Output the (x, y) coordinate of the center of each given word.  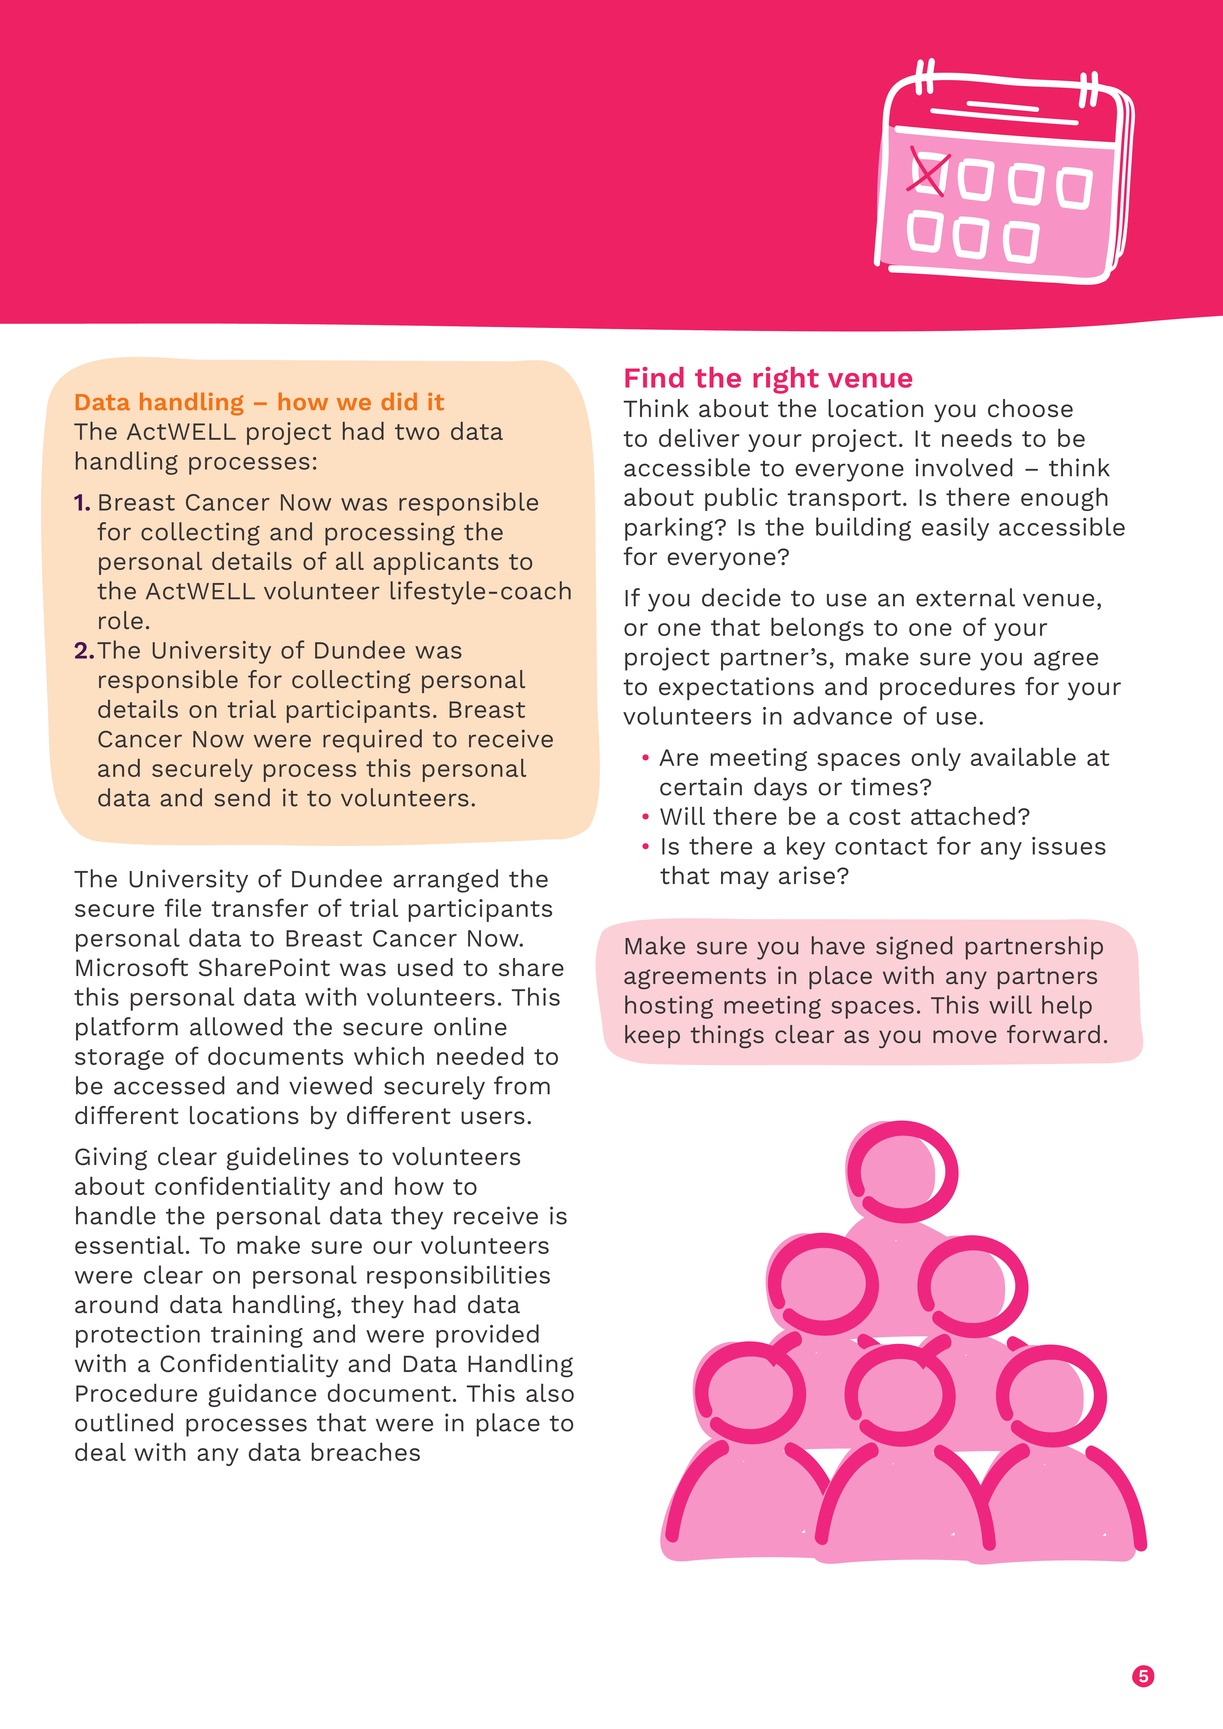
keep (652, 1036)
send (242, 797)
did (399, 401)
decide (741, 597)
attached (963, 815)
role (121, 620)
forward (1053, 1034)
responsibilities (458, 1277)
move (965, 1036)
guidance (262, 1395)
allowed (236, 1026)
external (965, 597)
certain (701, 786)
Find (654, 377)
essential (129, 1244)
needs (977, 437)
